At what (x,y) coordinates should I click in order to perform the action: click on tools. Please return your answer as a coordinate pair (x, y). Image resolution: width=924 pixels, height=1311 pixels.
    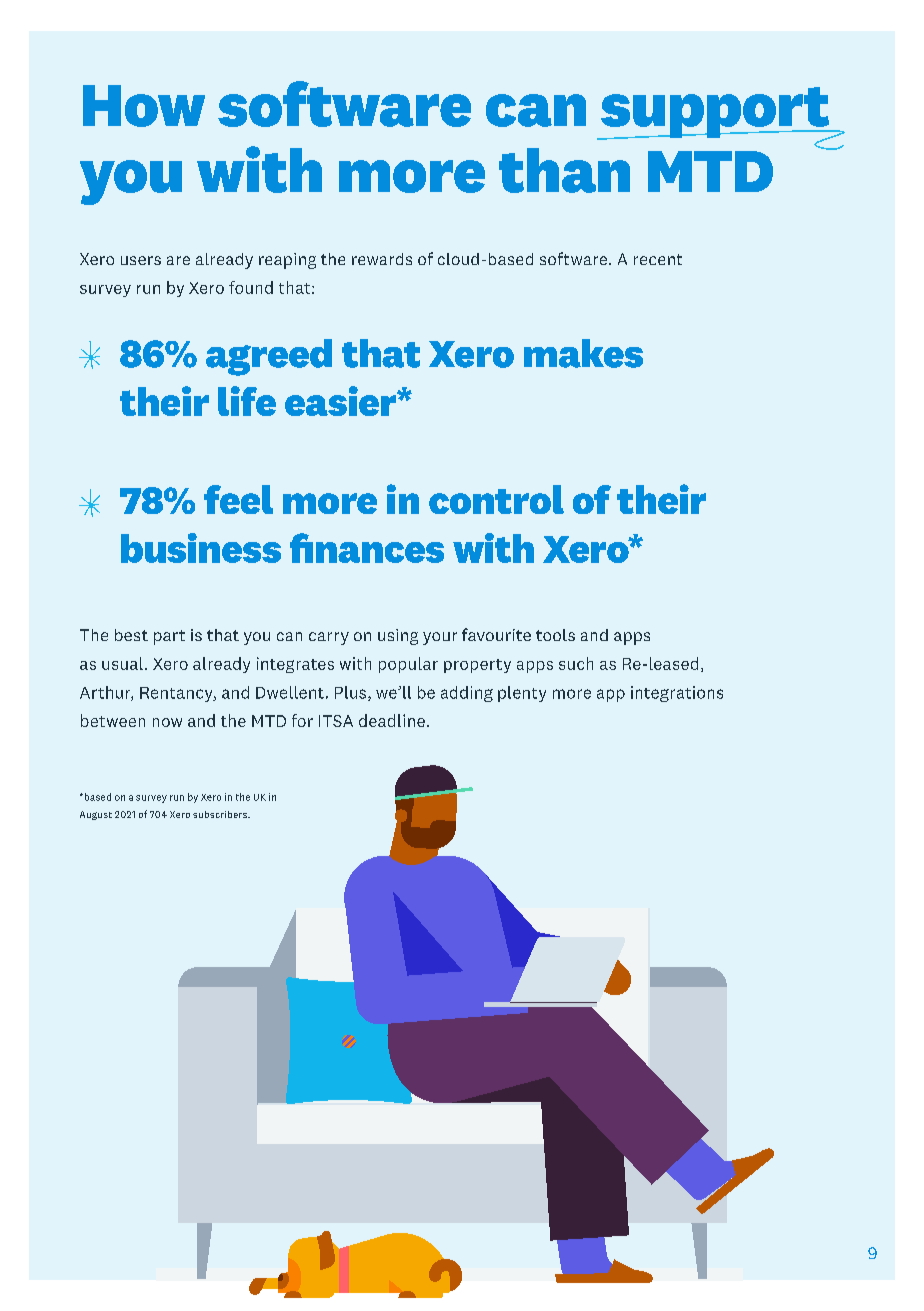
    Looking at the image, I should click on (555, 635).
